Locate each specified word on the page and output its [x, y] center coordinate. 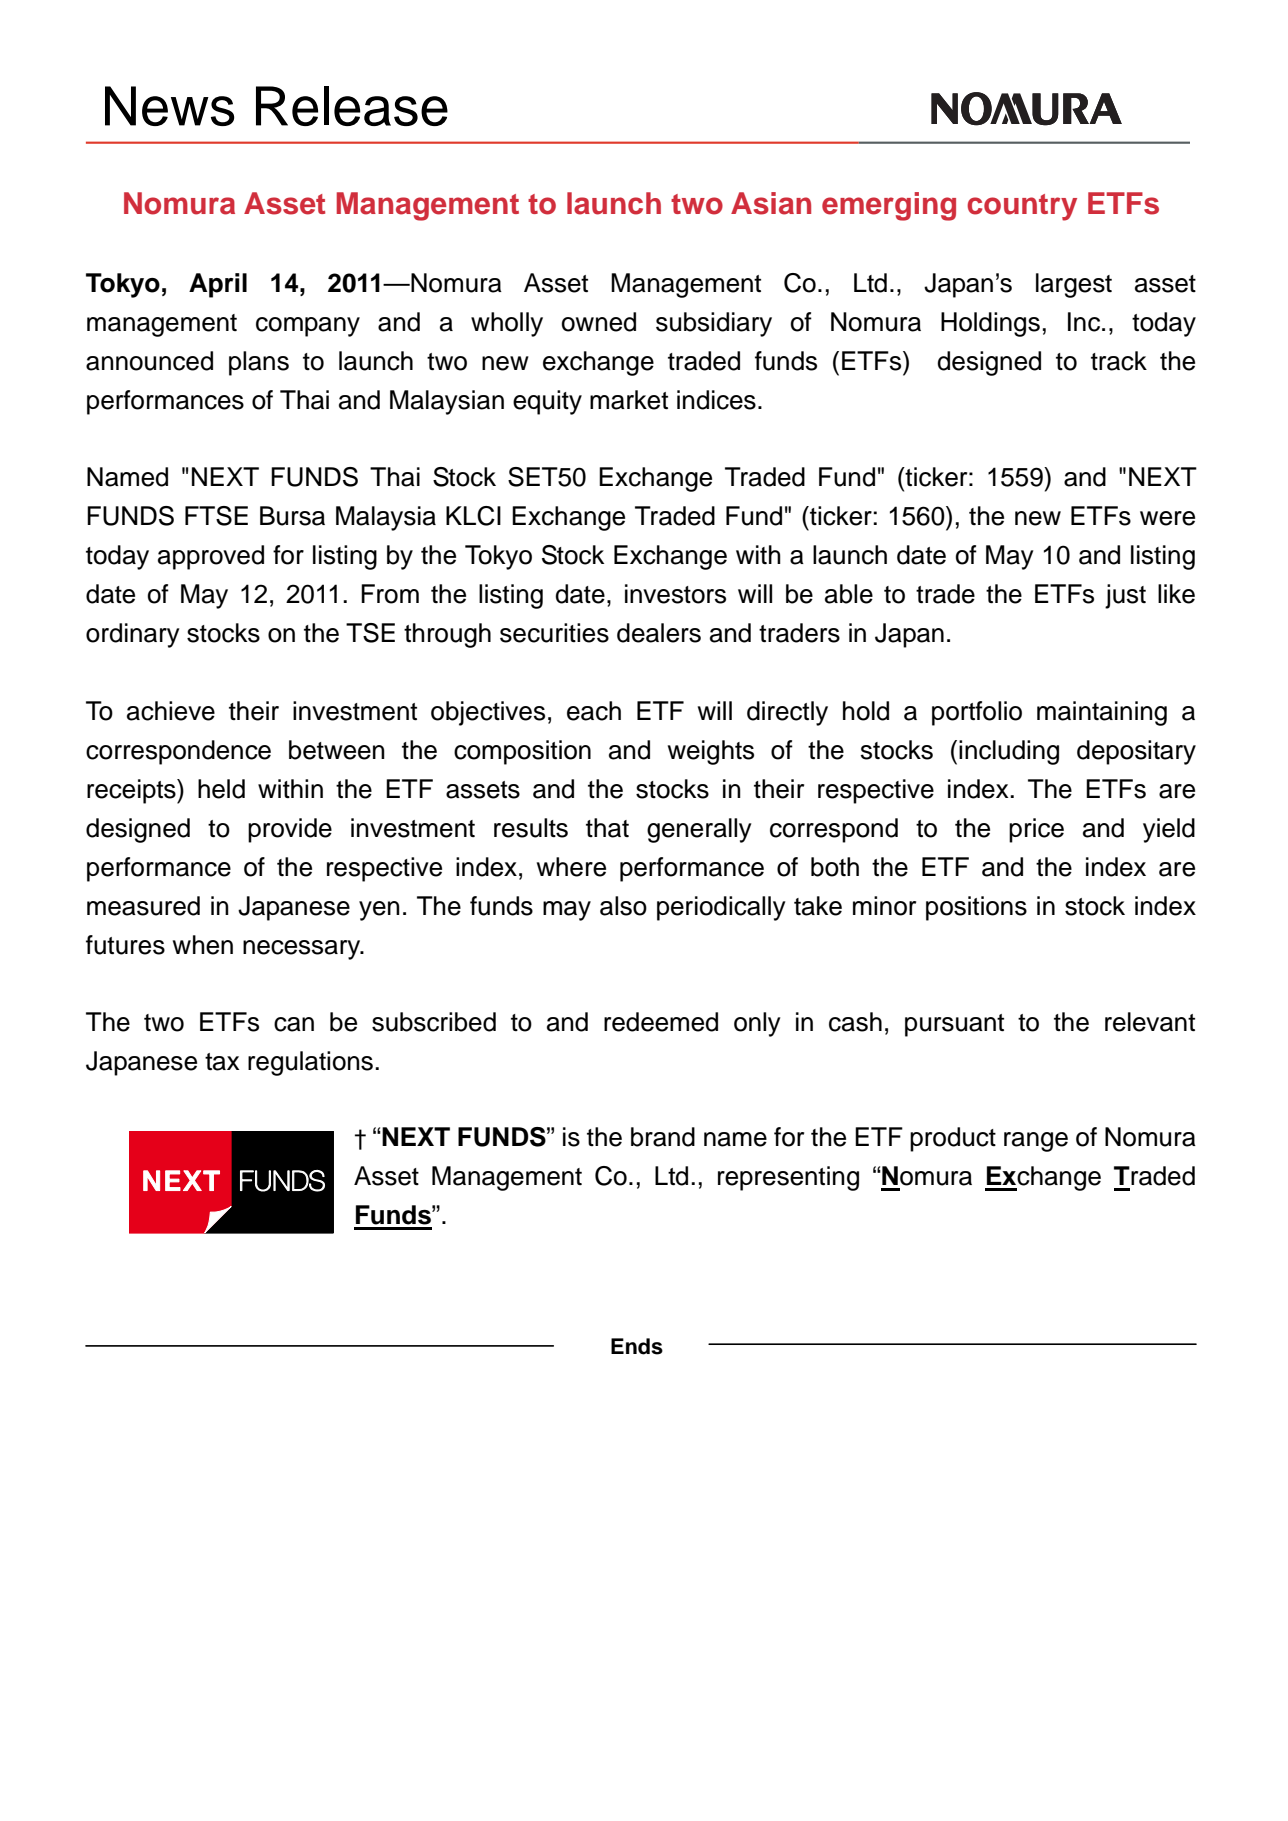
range [1036, 1142]
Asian [771, 203]
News [169, 106]
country [1022, 207]
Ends [637, 1346]
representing [788, 1178]
